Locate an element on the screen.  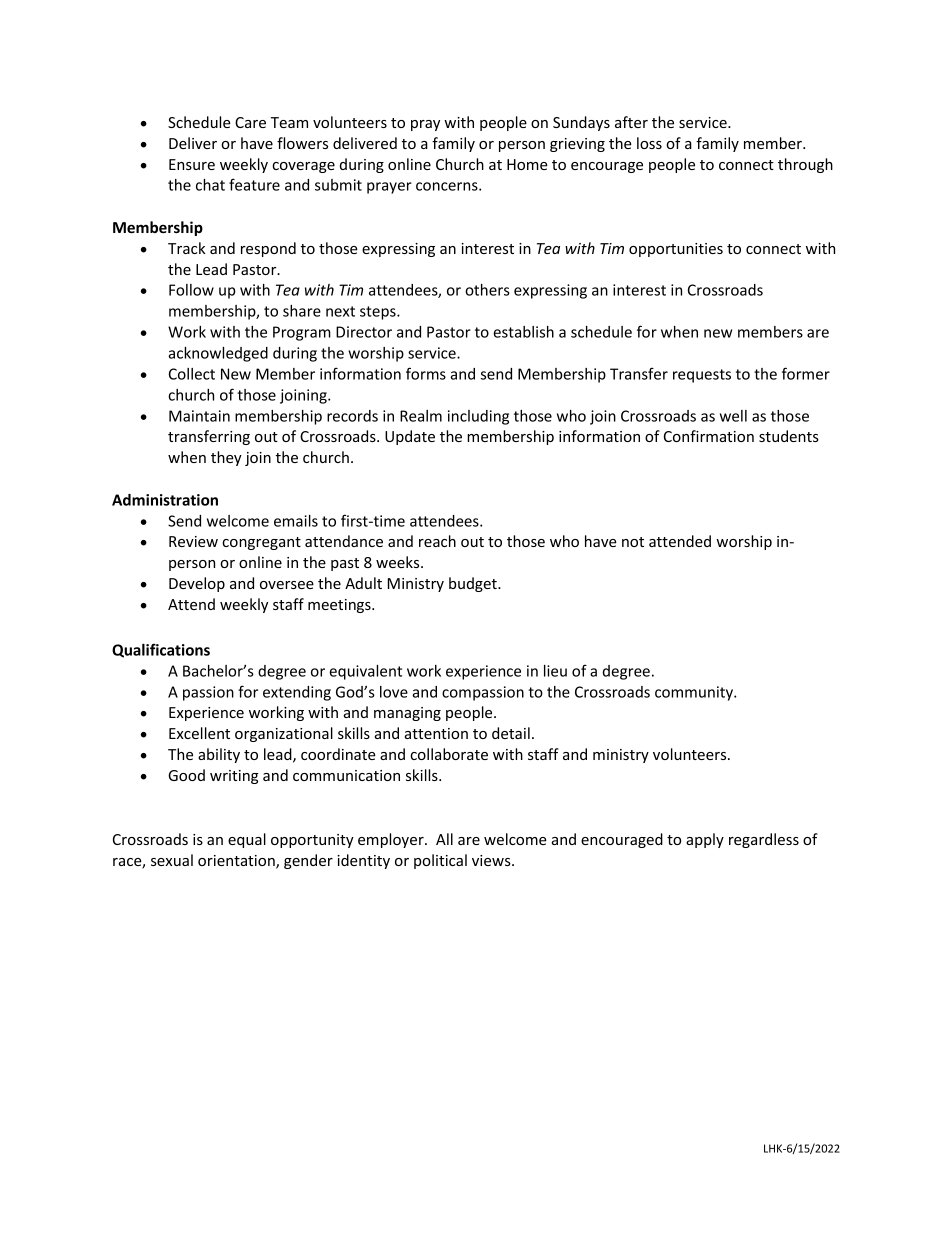
Care is located at coordinates (250, 122).
